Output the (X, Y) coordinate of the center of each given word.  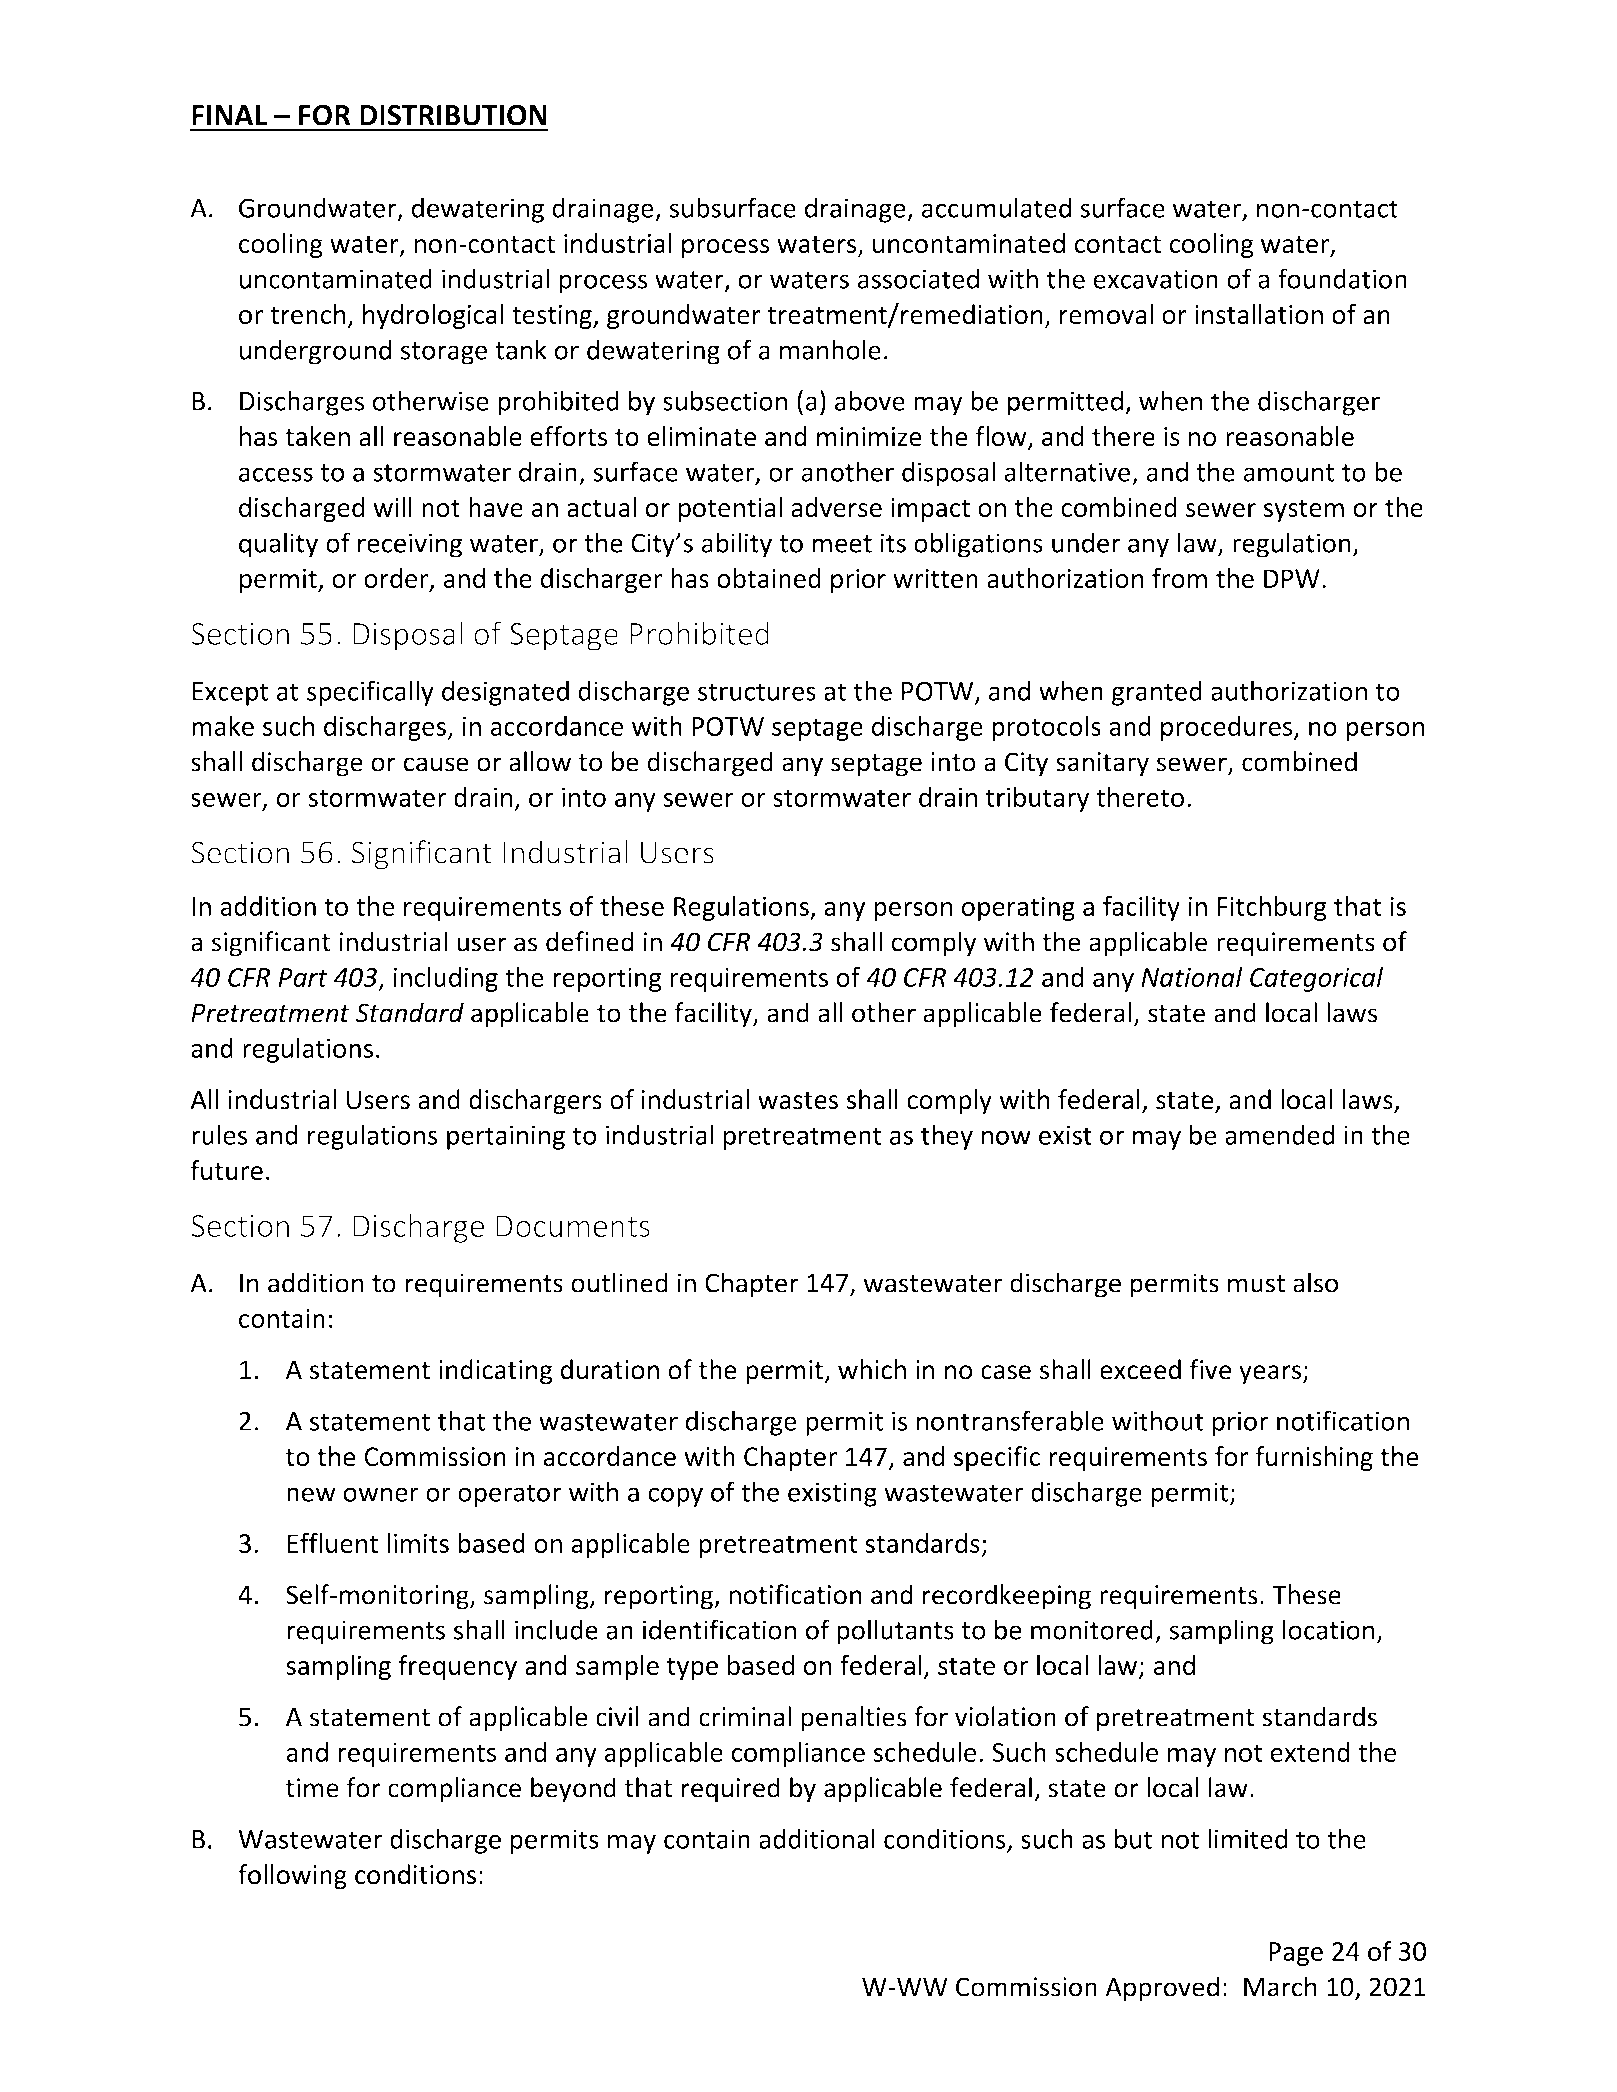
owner (381, 1494)
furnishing (1314, 1459)
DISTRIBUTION (453, 115)
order (397, 579)
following (292, 1877)
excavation (1155, 279)
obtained (769, 578)
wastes (798, 1101)
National (1192, 977)
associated (918, 278)
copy (675, 1497)
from (1179, 578)
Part (303, 977)
